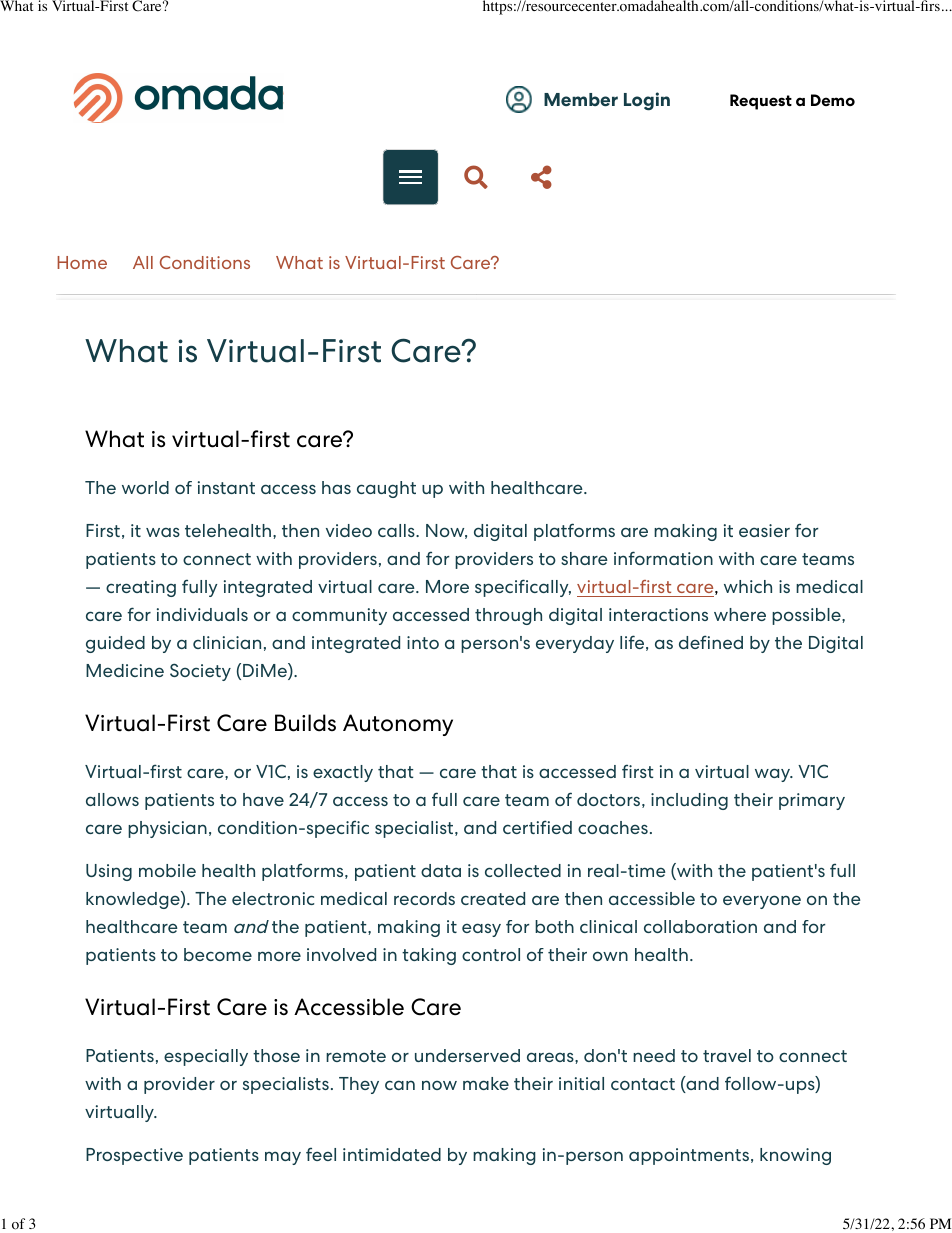 This screenshot has width=952, height=1233. I want to click on Request, so click(761, 102).
